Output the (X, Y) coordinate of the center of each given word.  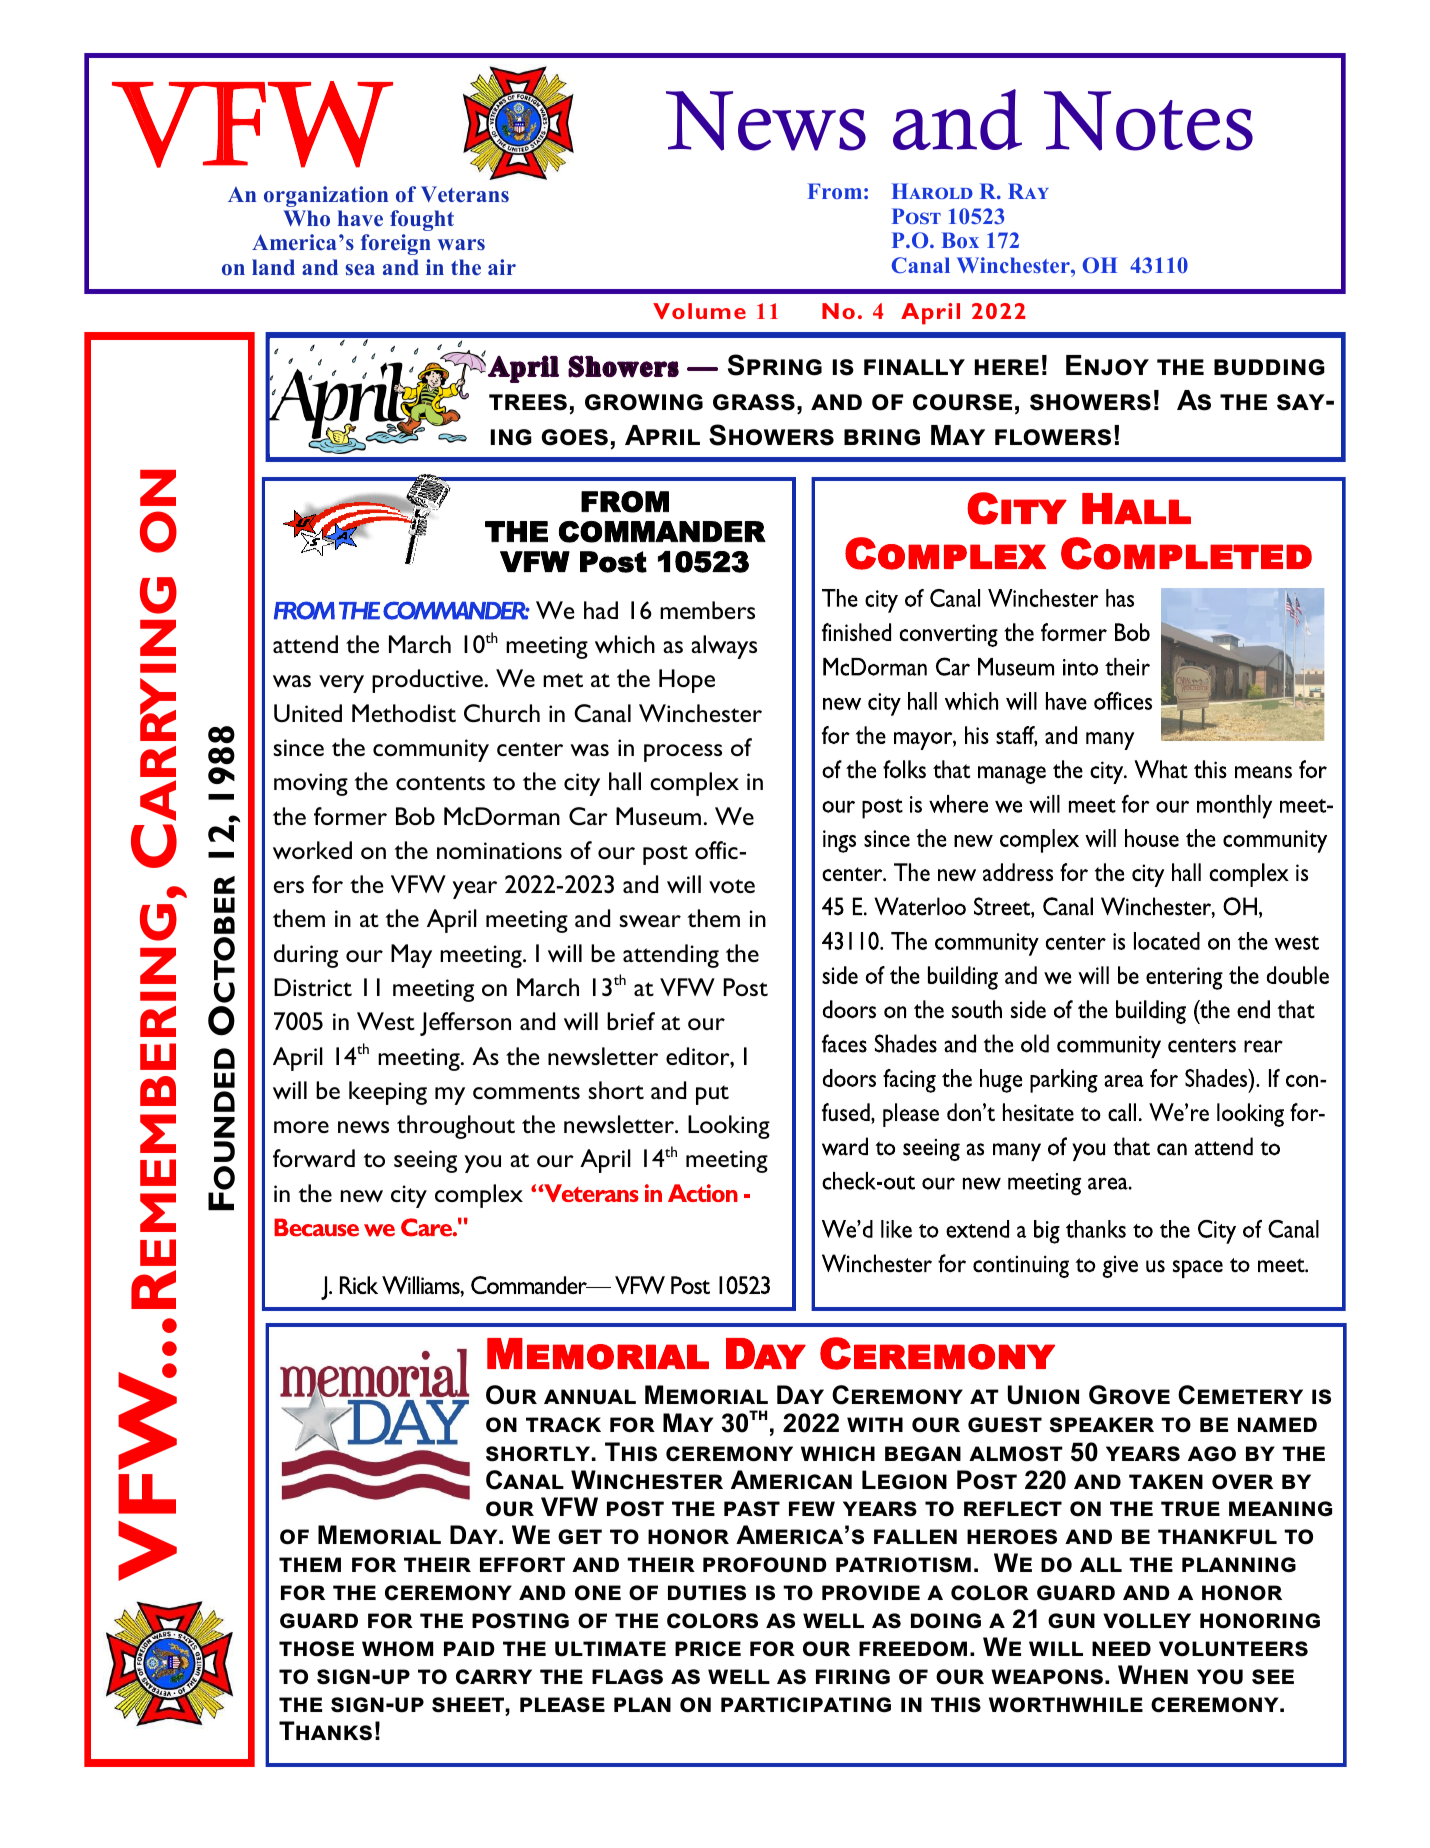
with (875, 1424)
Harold (932, 191)
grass (754, 402)
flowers (1053, 437)
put (712, 1095)
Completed (1186, 553)
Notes (1148, 121)
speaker (1102, 1425)
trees (528, 402)
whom (397, 1649)
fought (422, 220)
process (683, 753)
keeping (388, 1093)
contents (440, 783)
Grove (1129, 1395)
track (563, 1425)
